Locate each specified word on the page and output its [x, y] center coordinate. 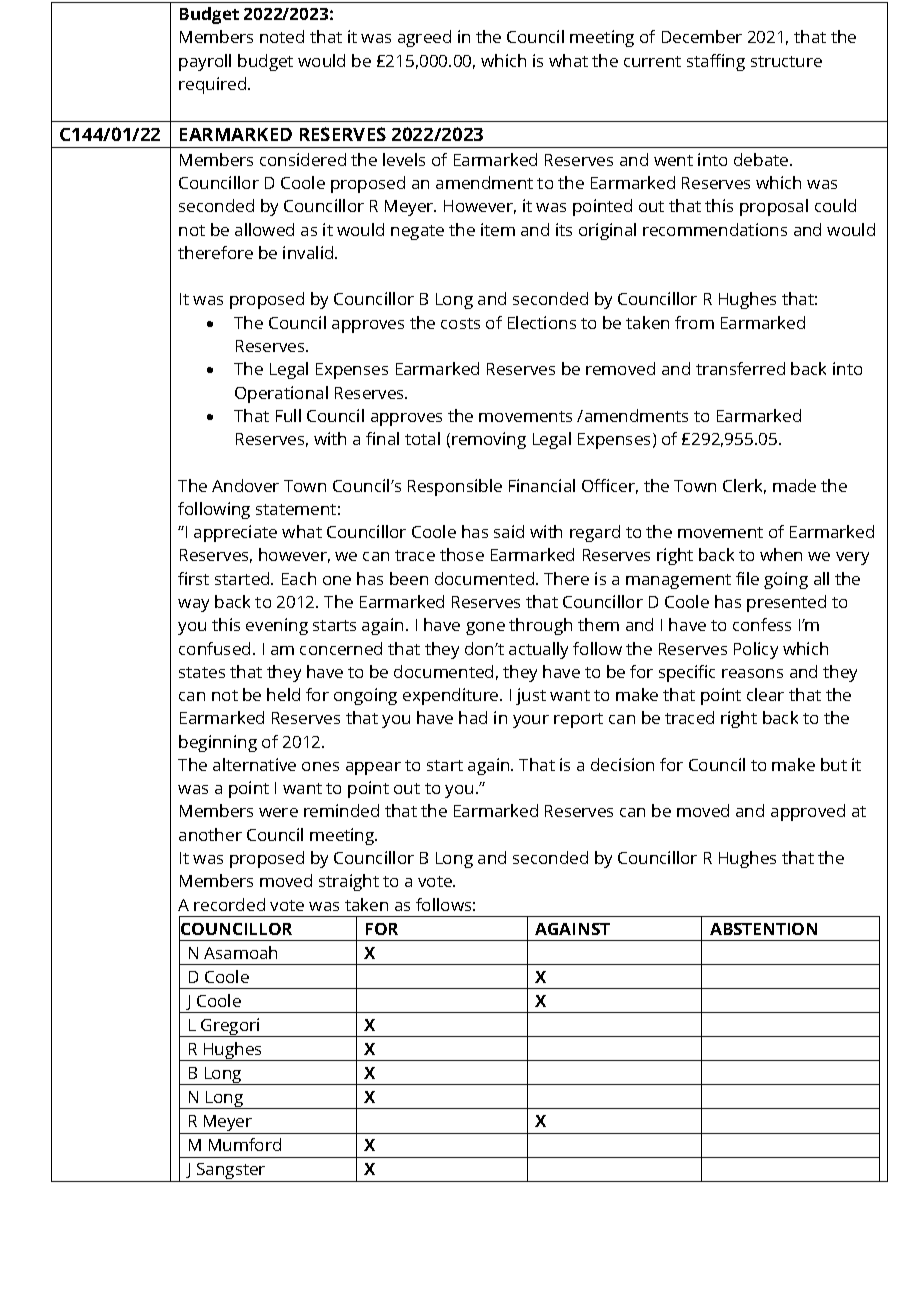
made [794, 485]
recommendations [715, 229]
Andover [245, 485]
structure [786, 61]
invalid [309, 252]
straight [349, 882]
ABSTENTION [763, 929]
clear [765, 694]
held [283, 694]
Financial [542, 485]
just [531, 696]
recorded [229, 904]
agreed [424, 38]
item [498, 229]
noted [282, 36]
